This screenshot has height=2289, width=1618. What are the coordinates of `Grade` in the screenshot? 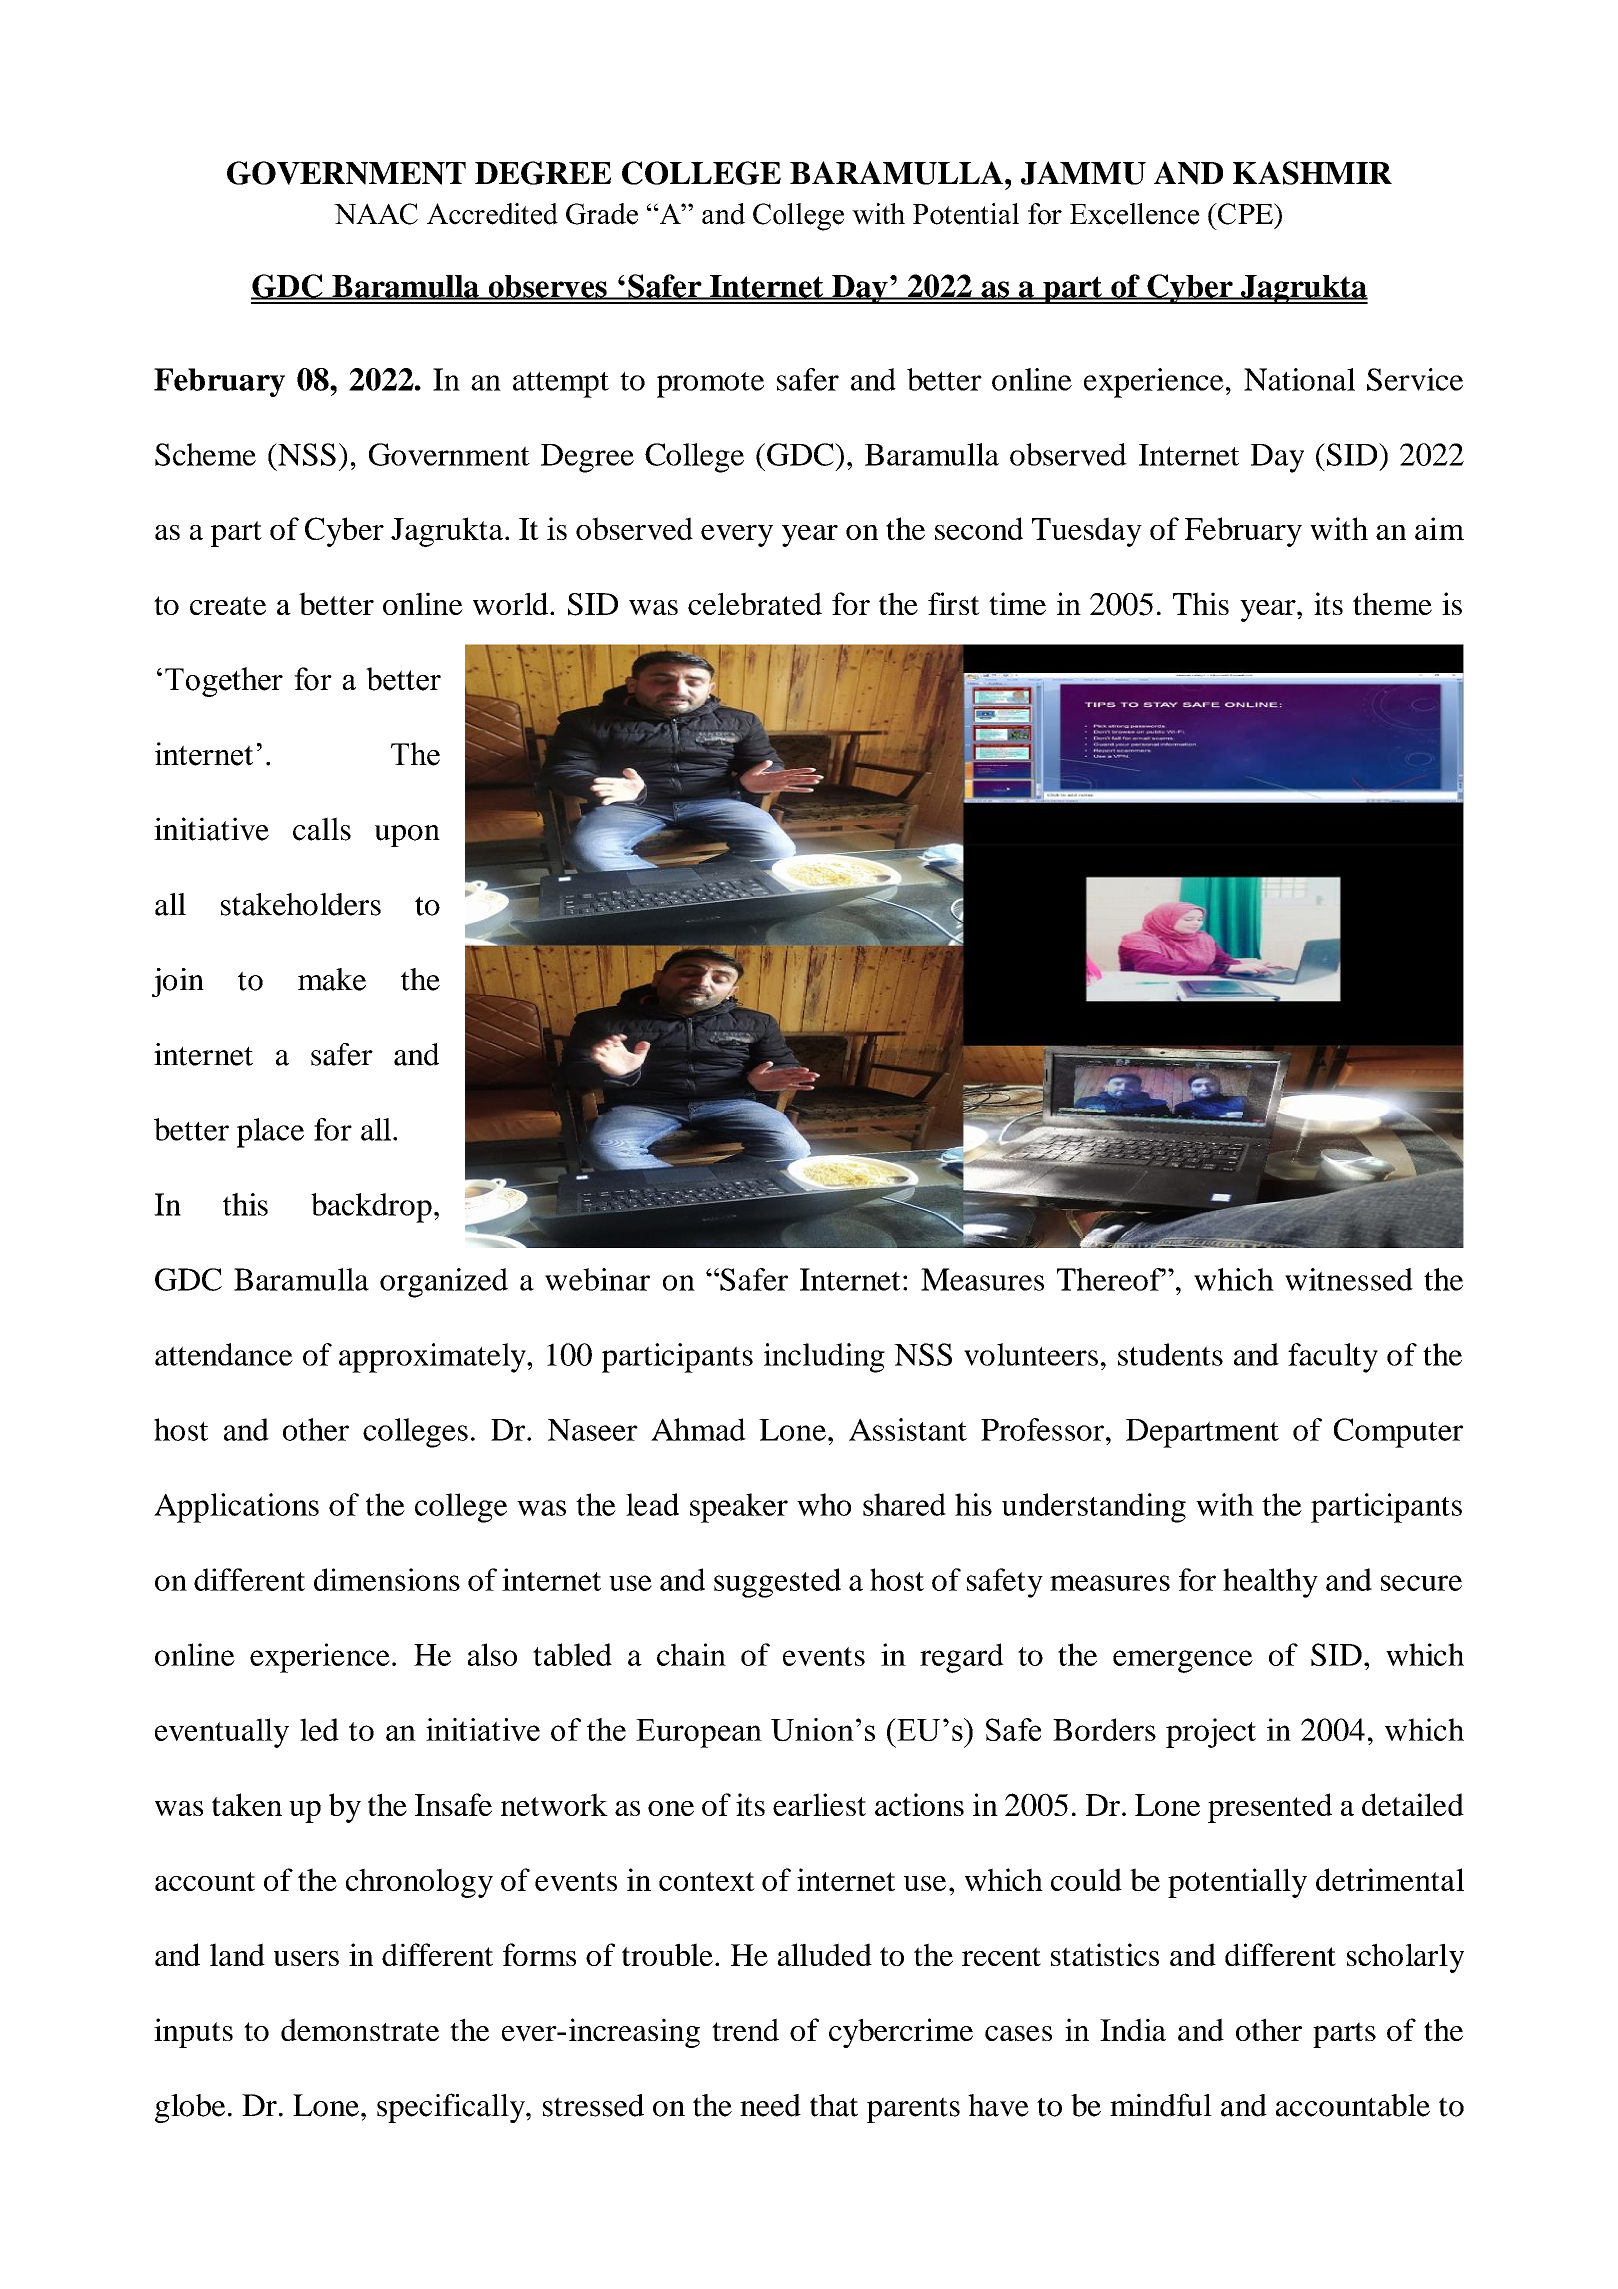 It's located at (602, 214).
